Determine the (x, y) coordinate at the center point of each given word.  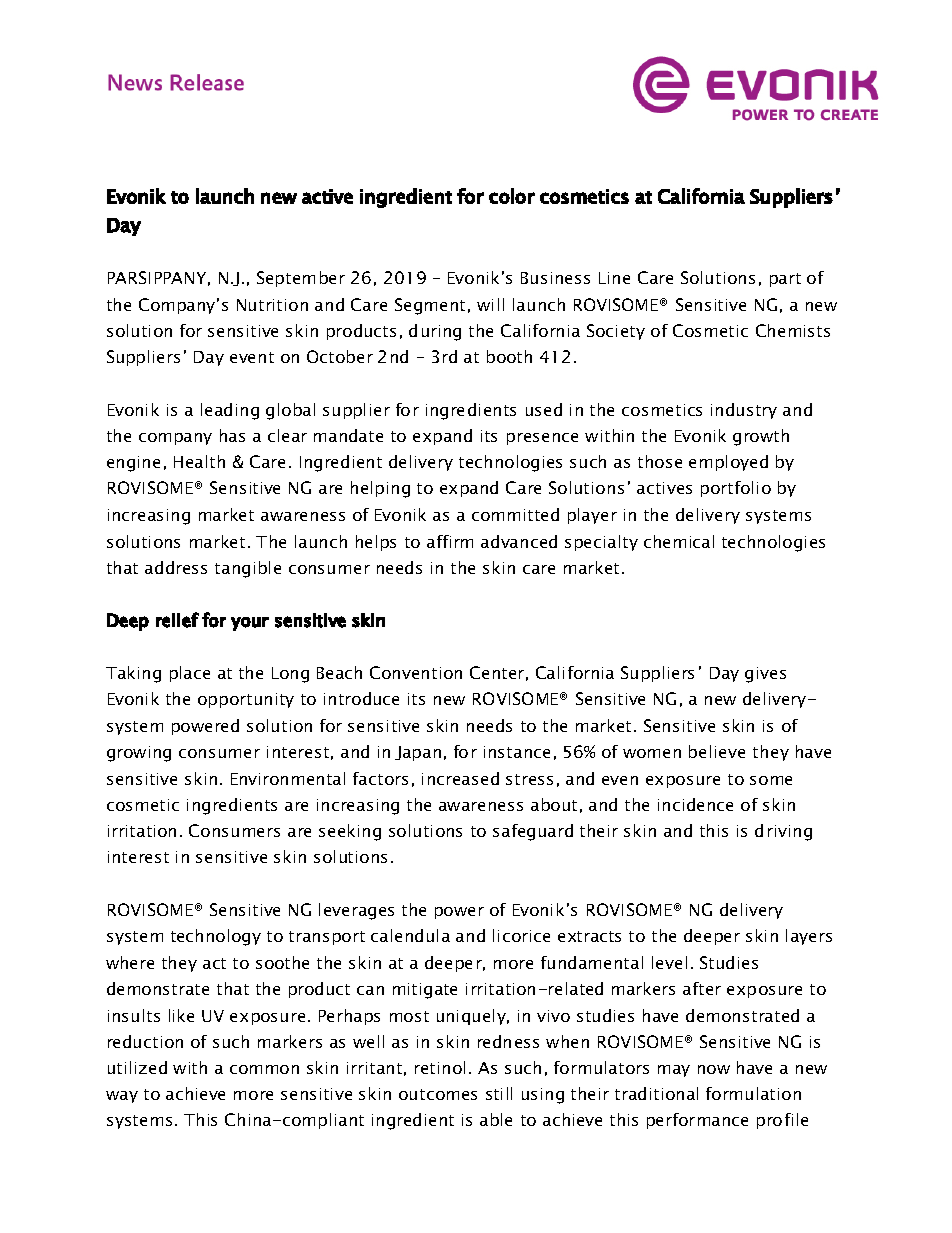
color (512, 196)
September (301, 279)
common (264, 1069)
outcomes (438, 1094)
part (785, 280)
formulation (753, 1093)
